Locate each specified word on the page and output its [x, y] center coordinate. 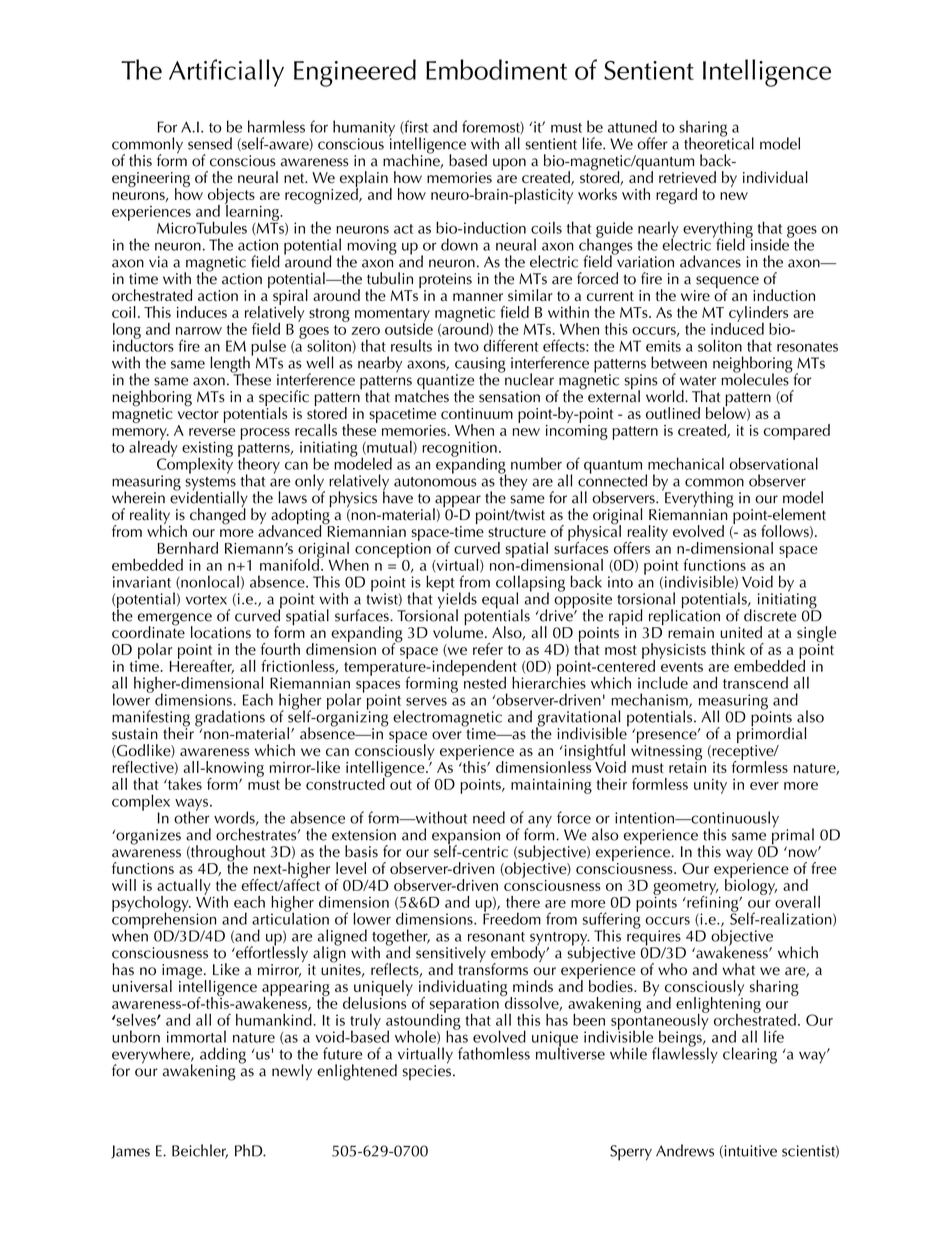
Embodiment [496, 69]
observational [774, 463]
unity [710, 786]
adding [223, 1056]
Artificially [226, 73]
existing [207, 450]
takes [184, 784]
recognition [459, 450]
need [489, 817]
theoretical [719, 142]
